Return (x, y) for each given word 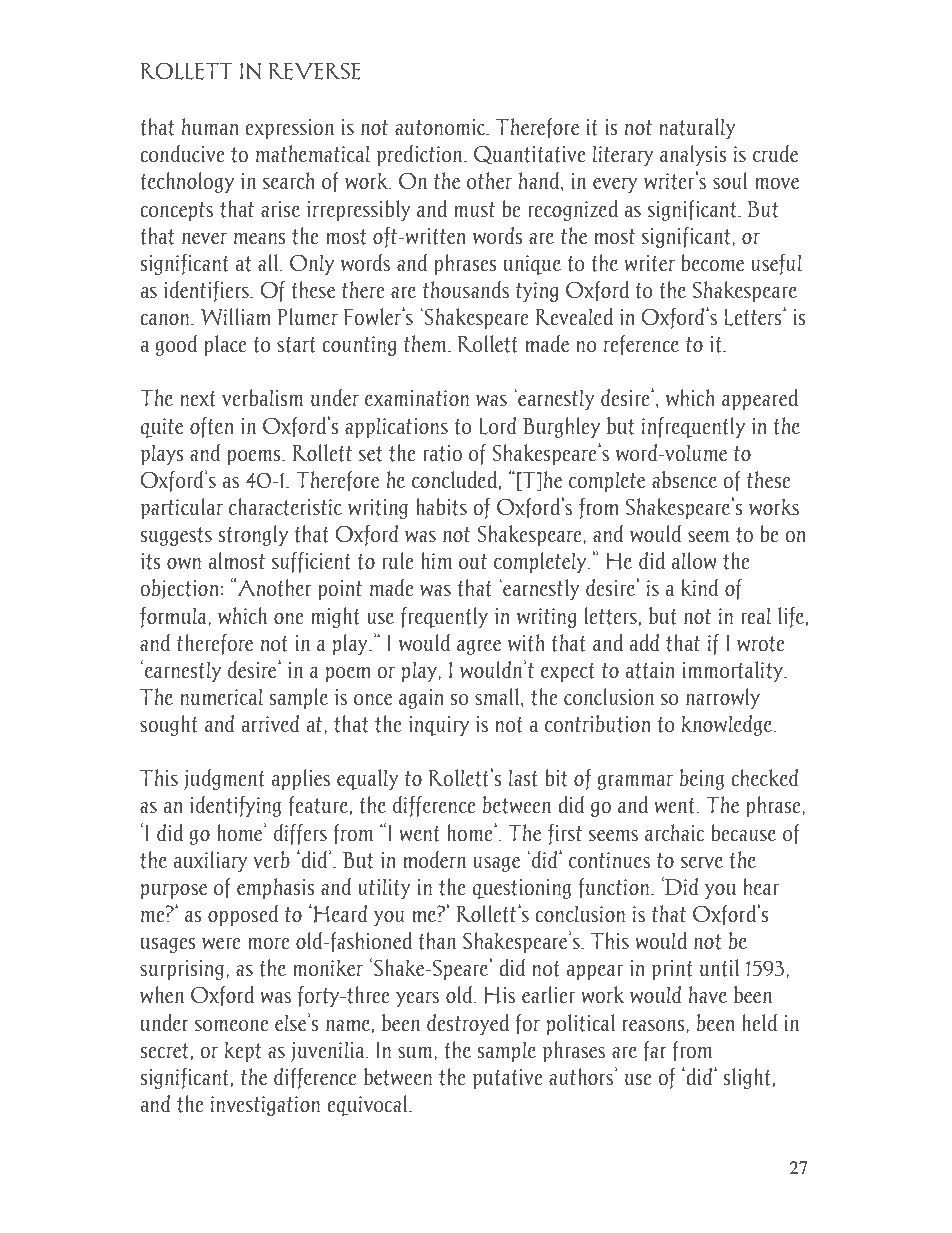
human (210, 127)
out (473, 562)
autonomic (441, 127)
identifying (235, 806)
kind (699, 588)
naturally (697, 128)
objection (181, 589)
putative (507, 1079)
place (225, 345)
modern (434, 860)
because (743, 832)
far (655, 1051)
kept (243, 1051)
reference (641, 345)
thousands (466, 290)
